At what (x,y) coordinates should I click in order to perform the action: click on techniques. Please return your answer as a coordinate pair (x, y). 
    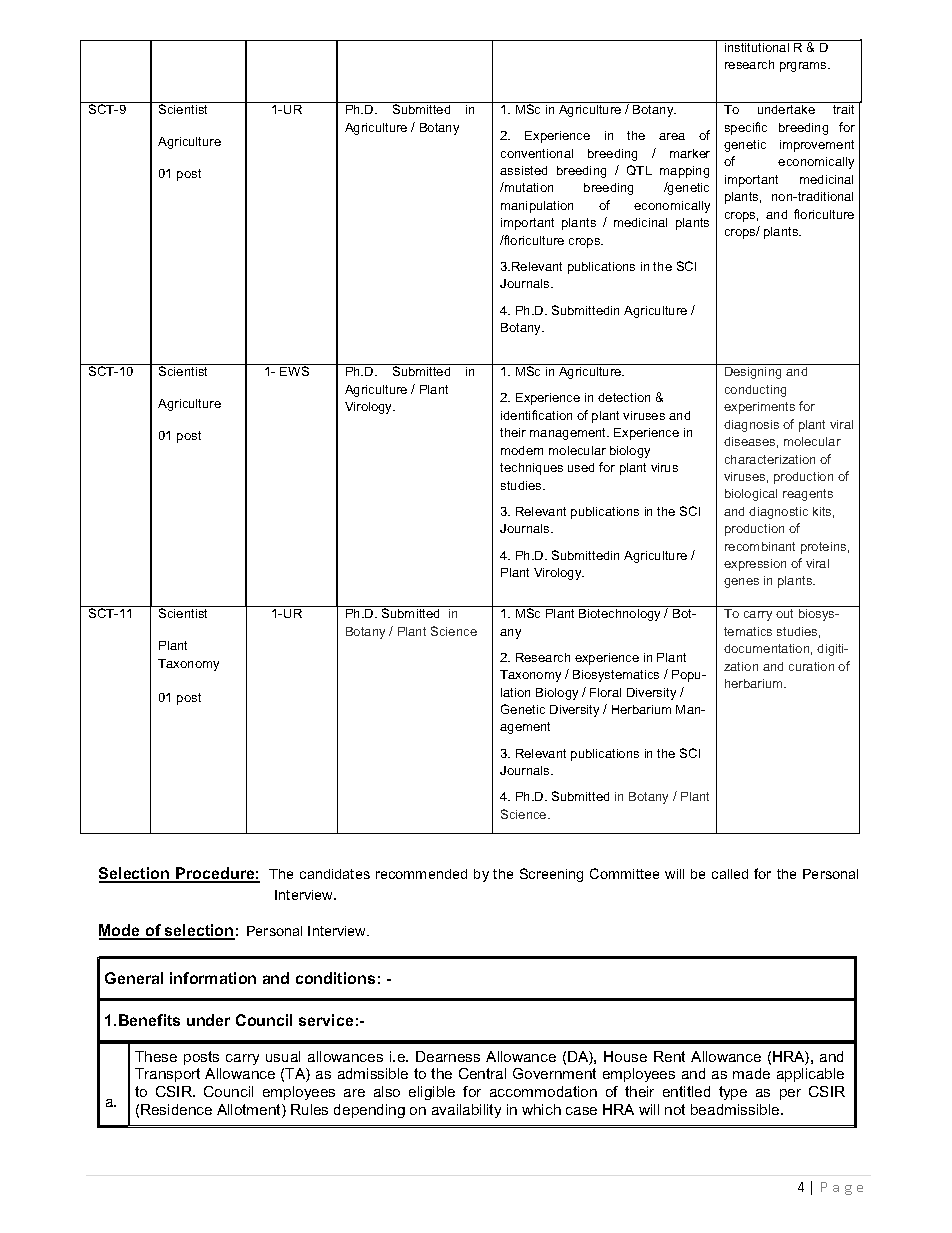
    Looking at the image, I should click on (531, 469).
